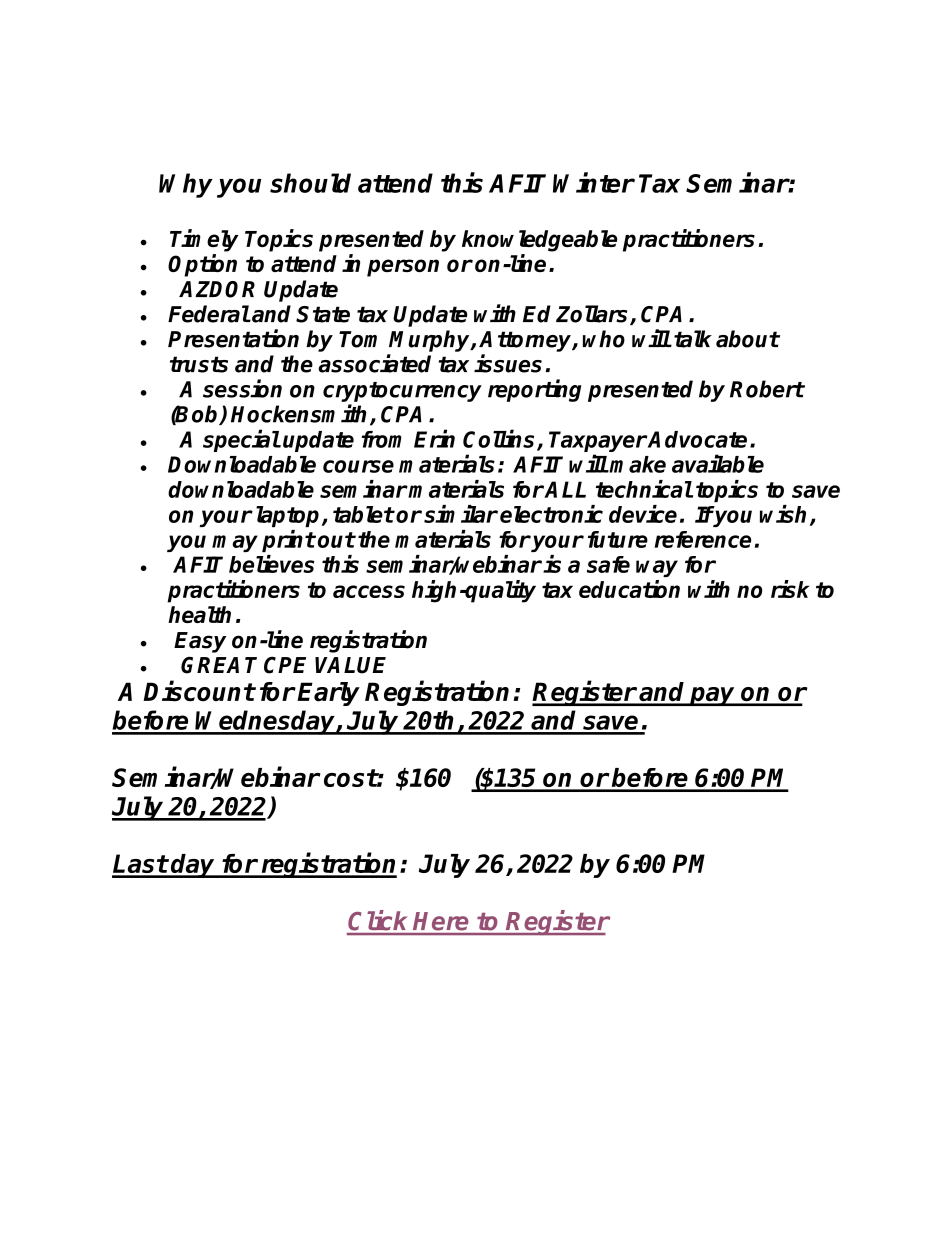  Describe the element at coordinates (241, 440) in the screenshot. I see `special` at that location.
